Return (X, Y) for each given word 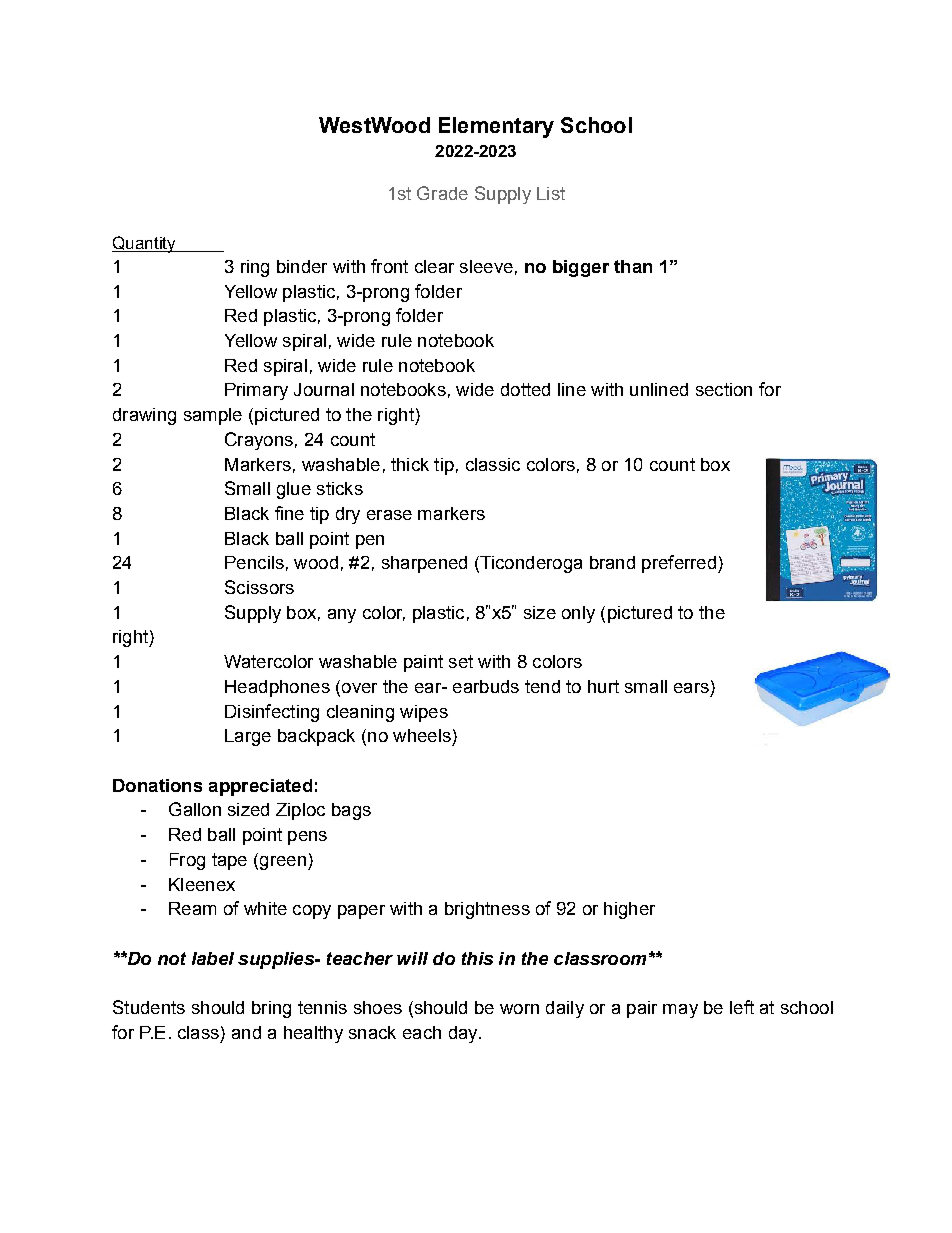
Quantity (145, 244)
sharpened (424, 564)
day (464, 1034)
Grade (442, 193)
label (213, 958)
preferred (679, 564)
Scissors (259, 587)
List (551, 193)
